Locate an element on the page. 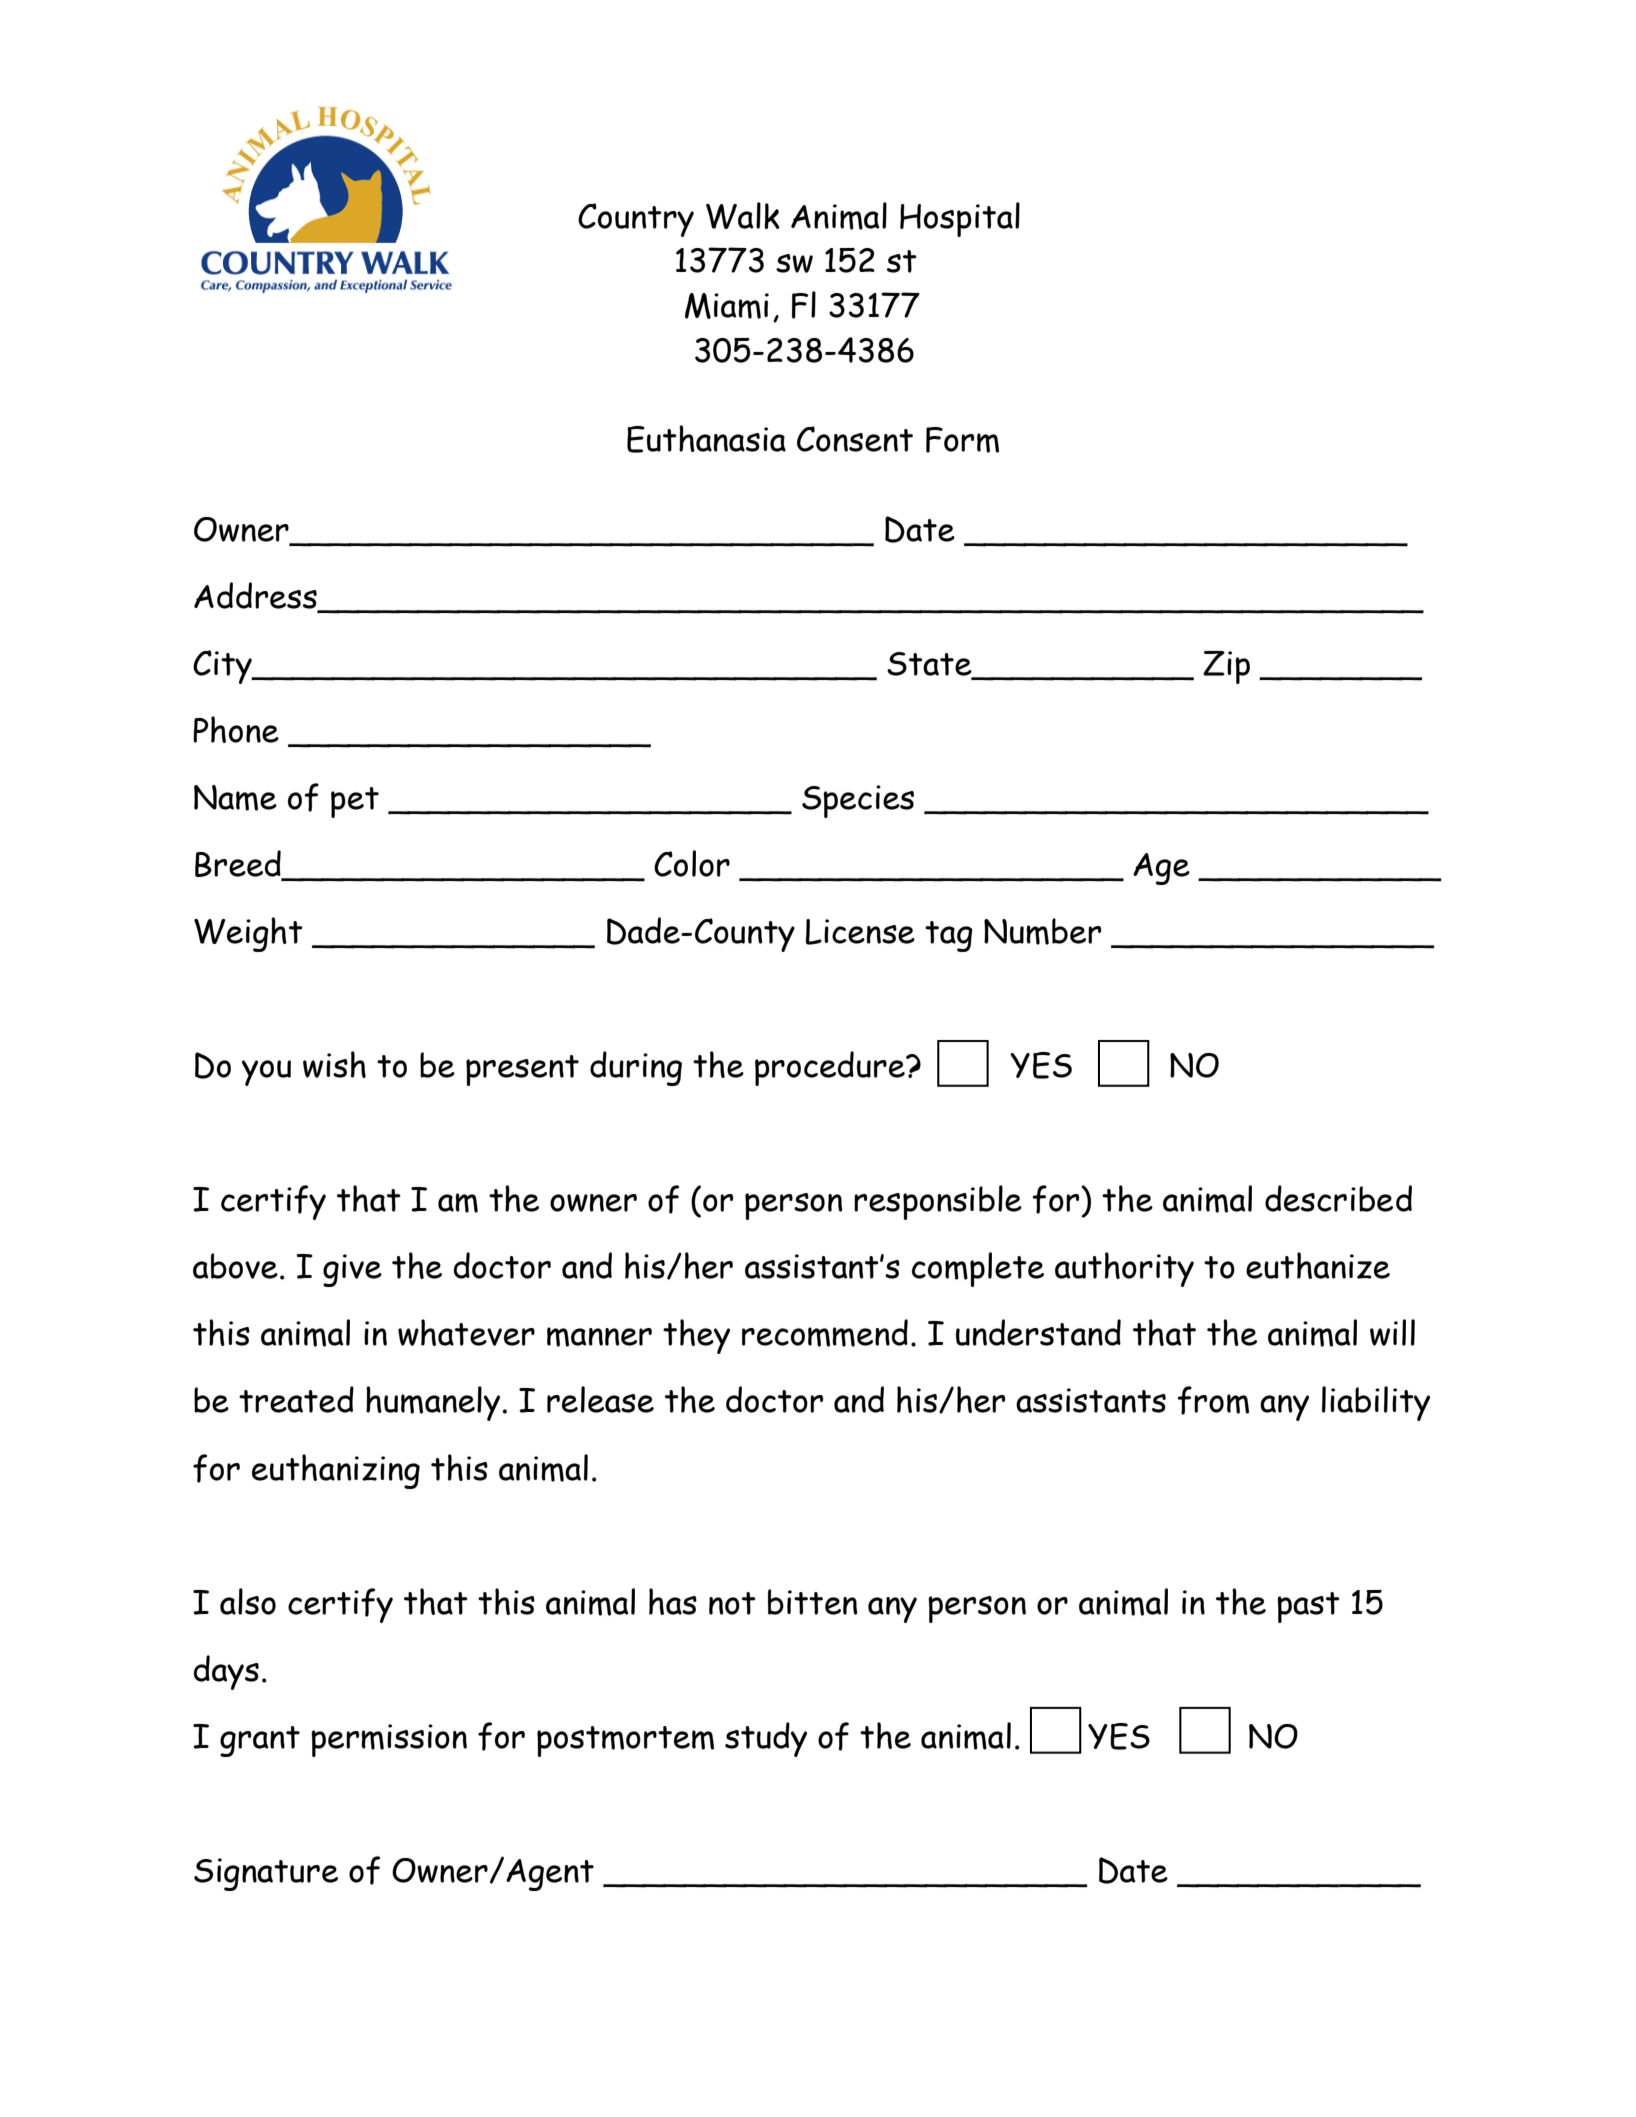  Hospital is located at coordinates (960, 219).
